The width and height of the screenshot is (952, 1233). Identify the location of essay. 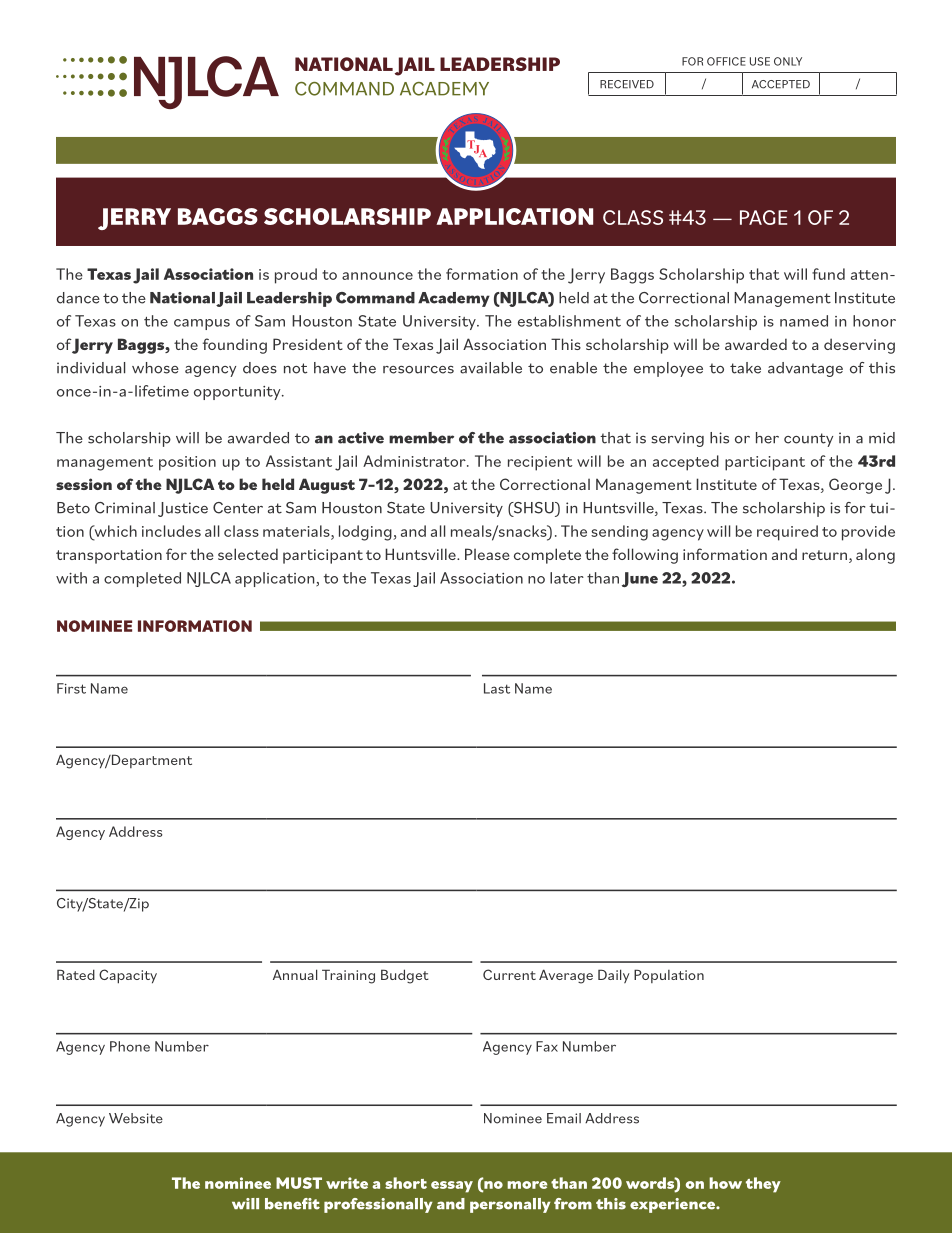
(452, 1187).
